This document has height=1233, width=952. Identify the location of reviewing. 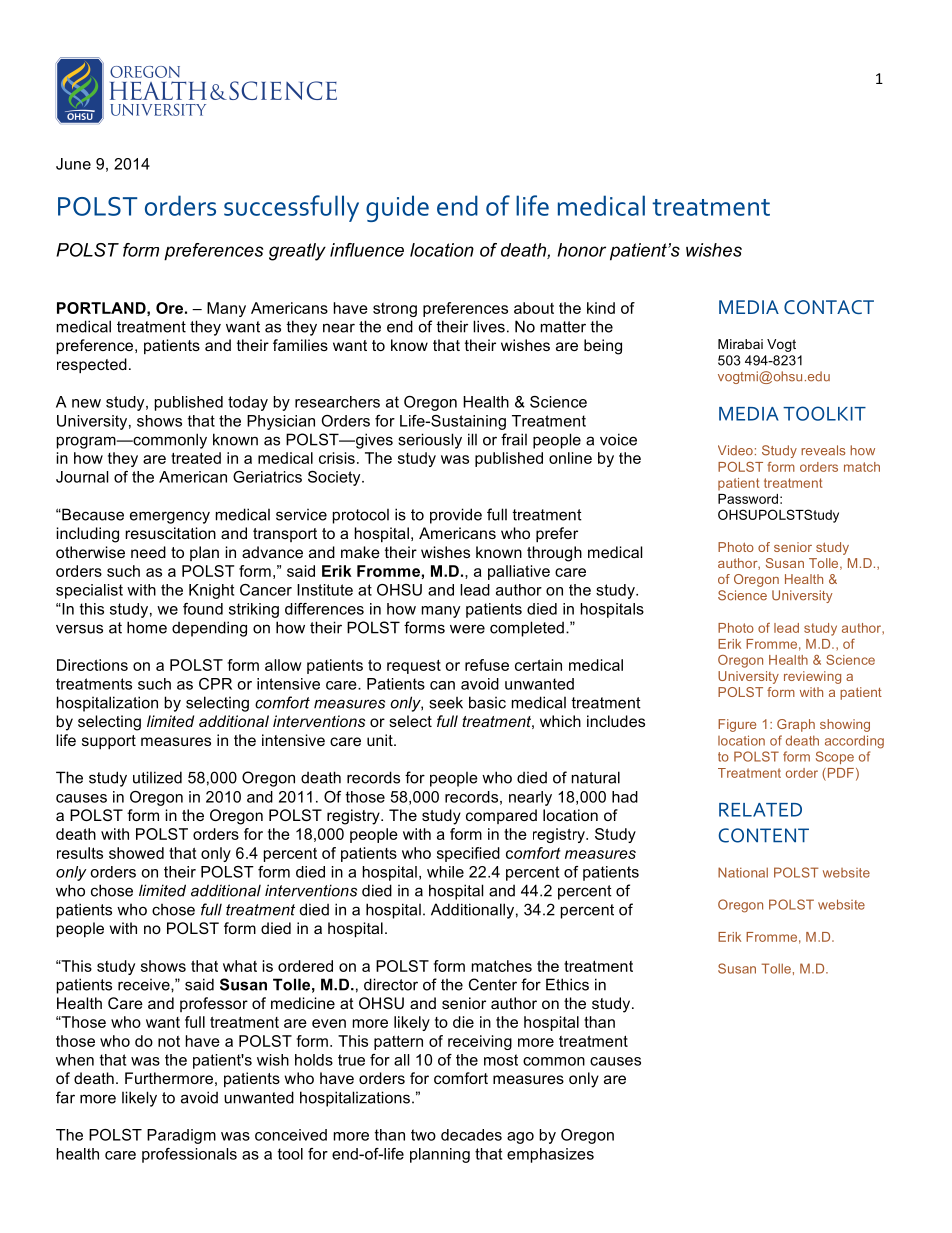
(812, 677).
